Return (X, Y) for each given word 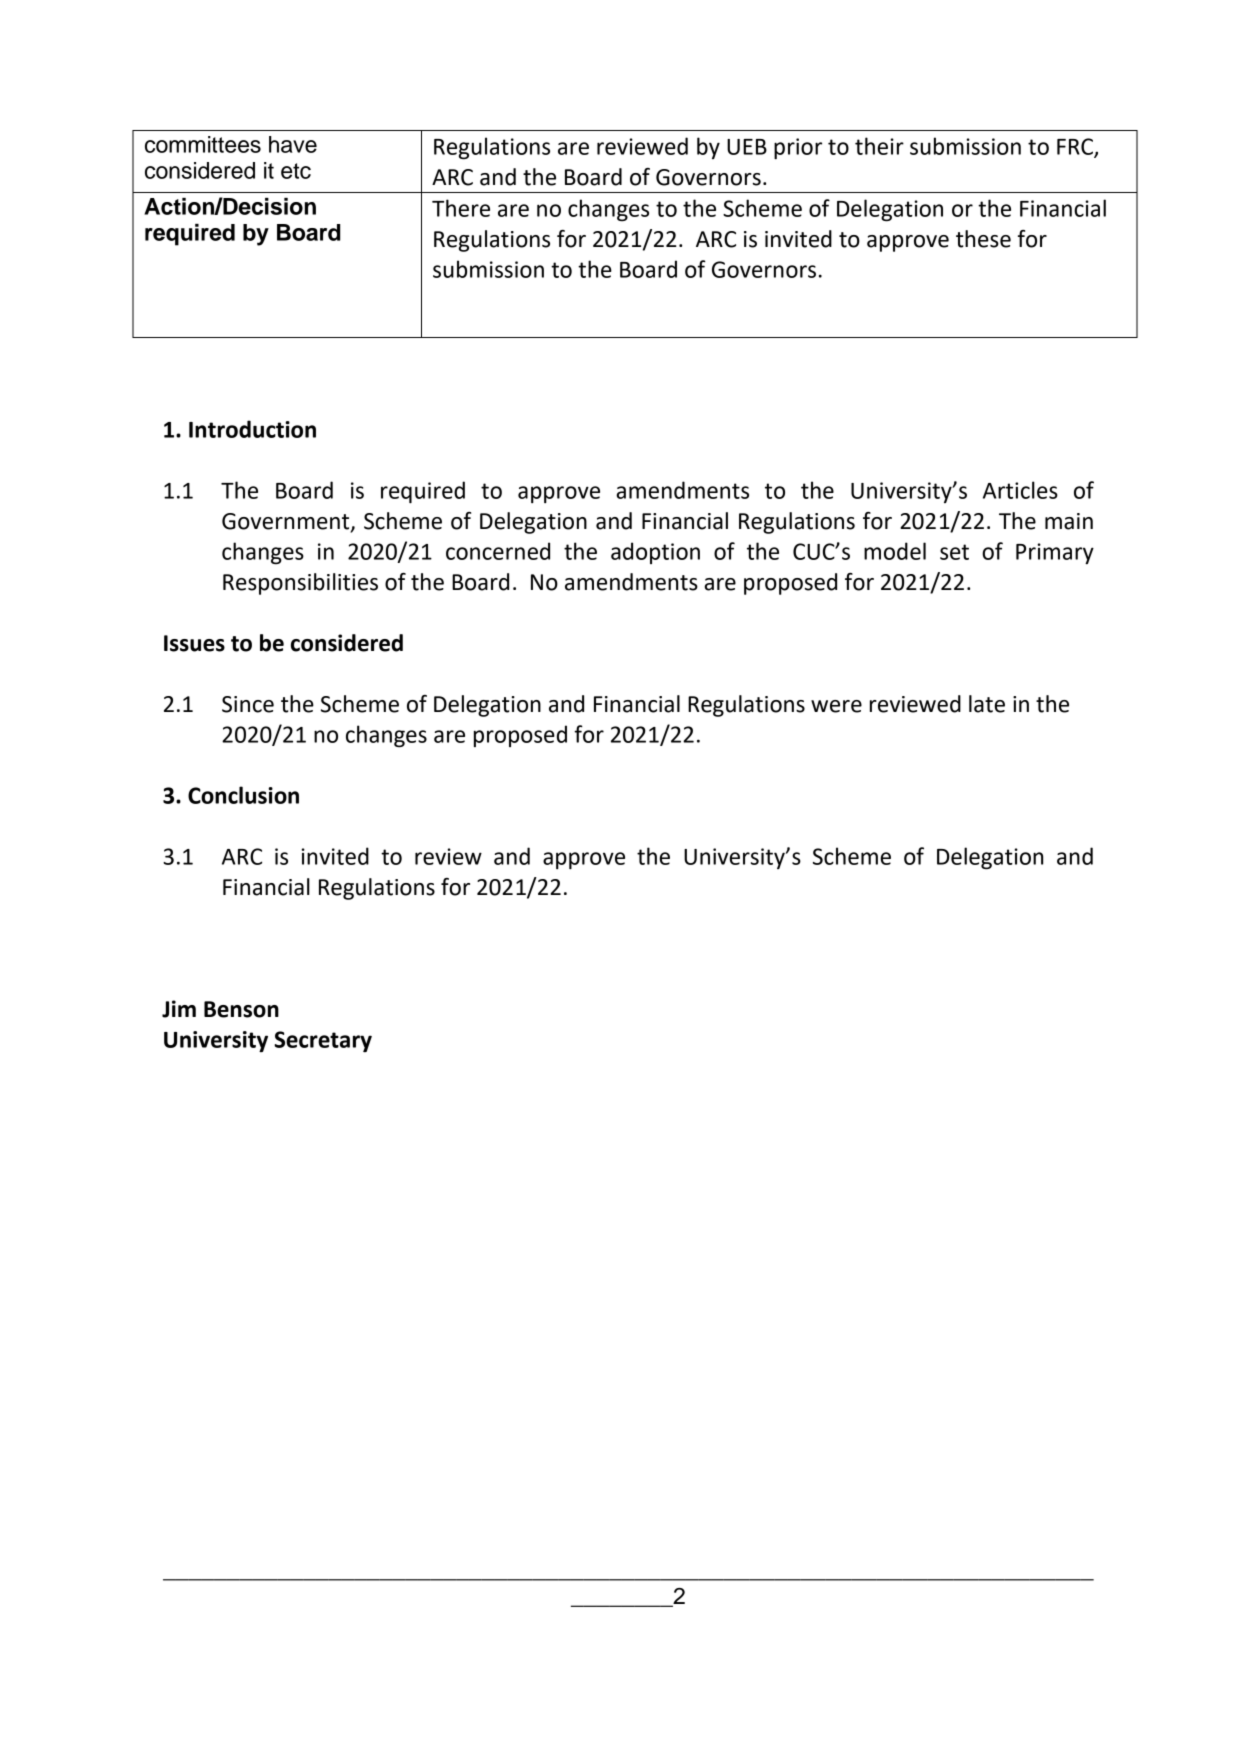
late (987, 704)
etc (296, 171)
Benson (241, 1009)
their (879, 146)
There (461, 208)
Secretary (323, 1042)
